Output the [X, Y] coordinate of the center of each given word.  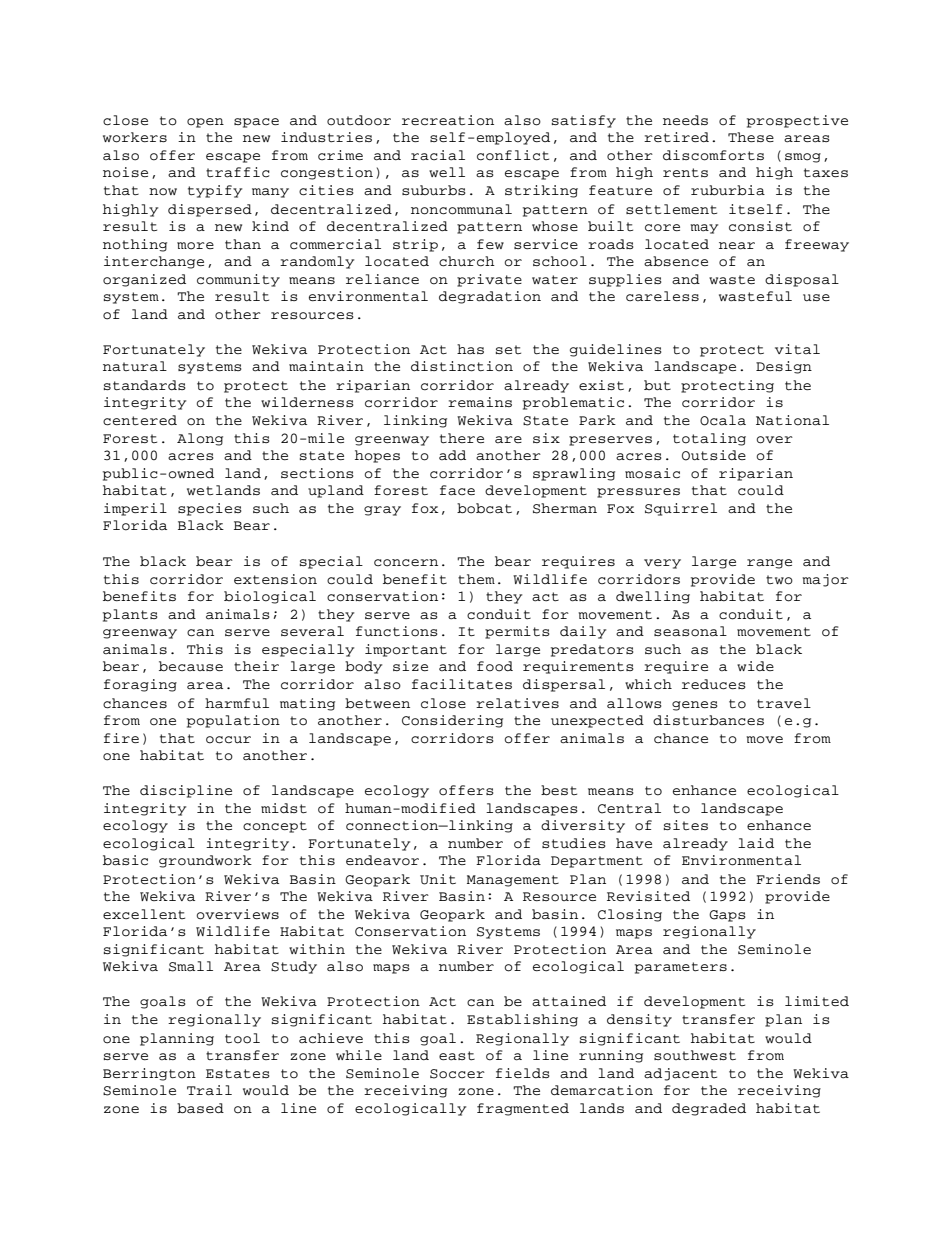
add [452, 455]
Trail [209, 1090]
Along [200, 439]
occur [228, 740]
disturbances [708, 720]
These [751, 137]
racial [438, 155]
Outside [714, 455]
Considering [452, 721]
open [205, 123]
